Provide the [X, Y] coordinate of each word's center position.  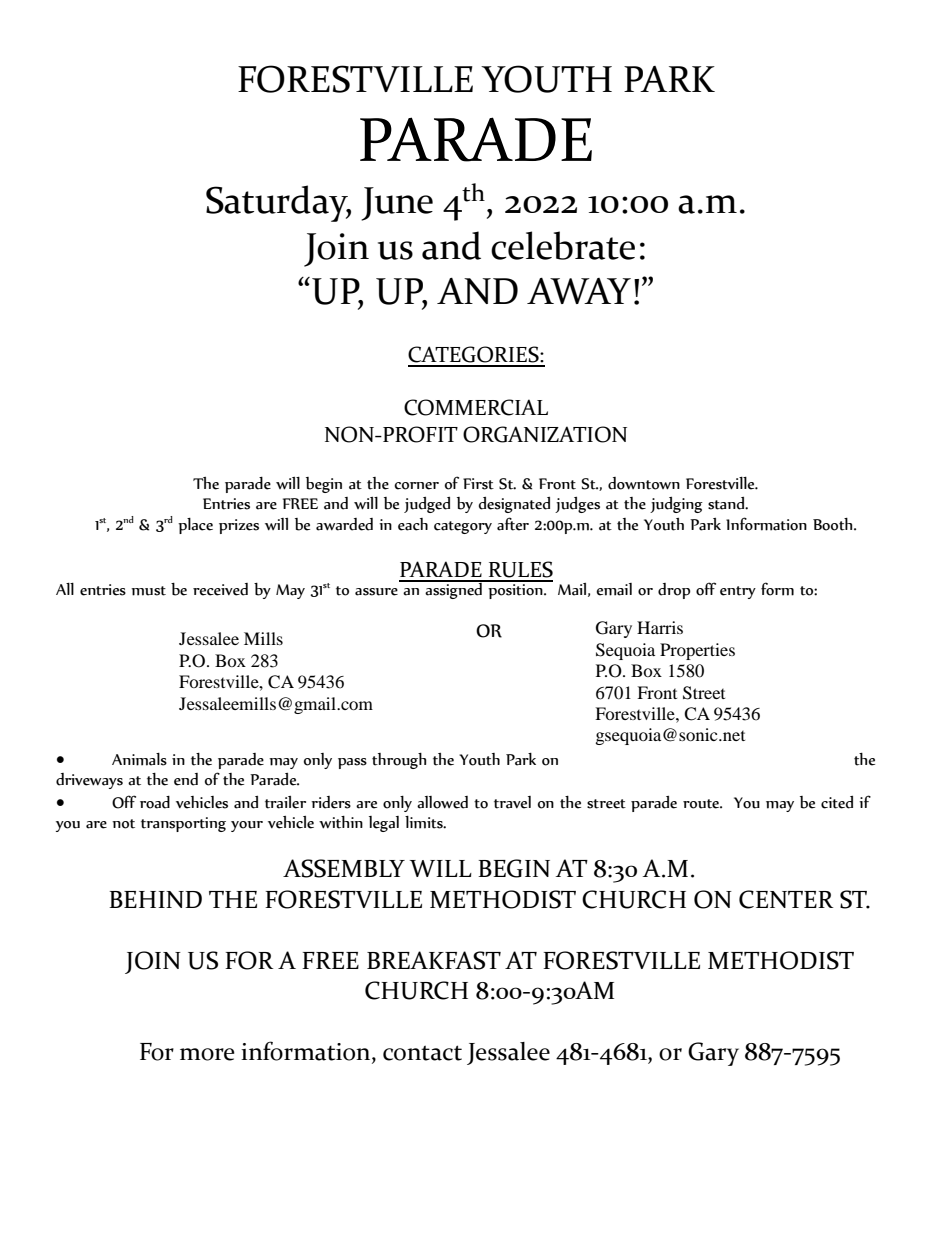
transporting [183, 824]
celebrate [563, 245]
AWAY [579, 291]
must [148, 591]
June [397, 204]
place [195, 526]
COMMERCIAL [476, 407]
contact [422, 1053]
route [702, 804]
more [207, 1054]
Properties [697, 651]
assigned [454, 590]
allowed [442, 802]
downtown [644, 483]
